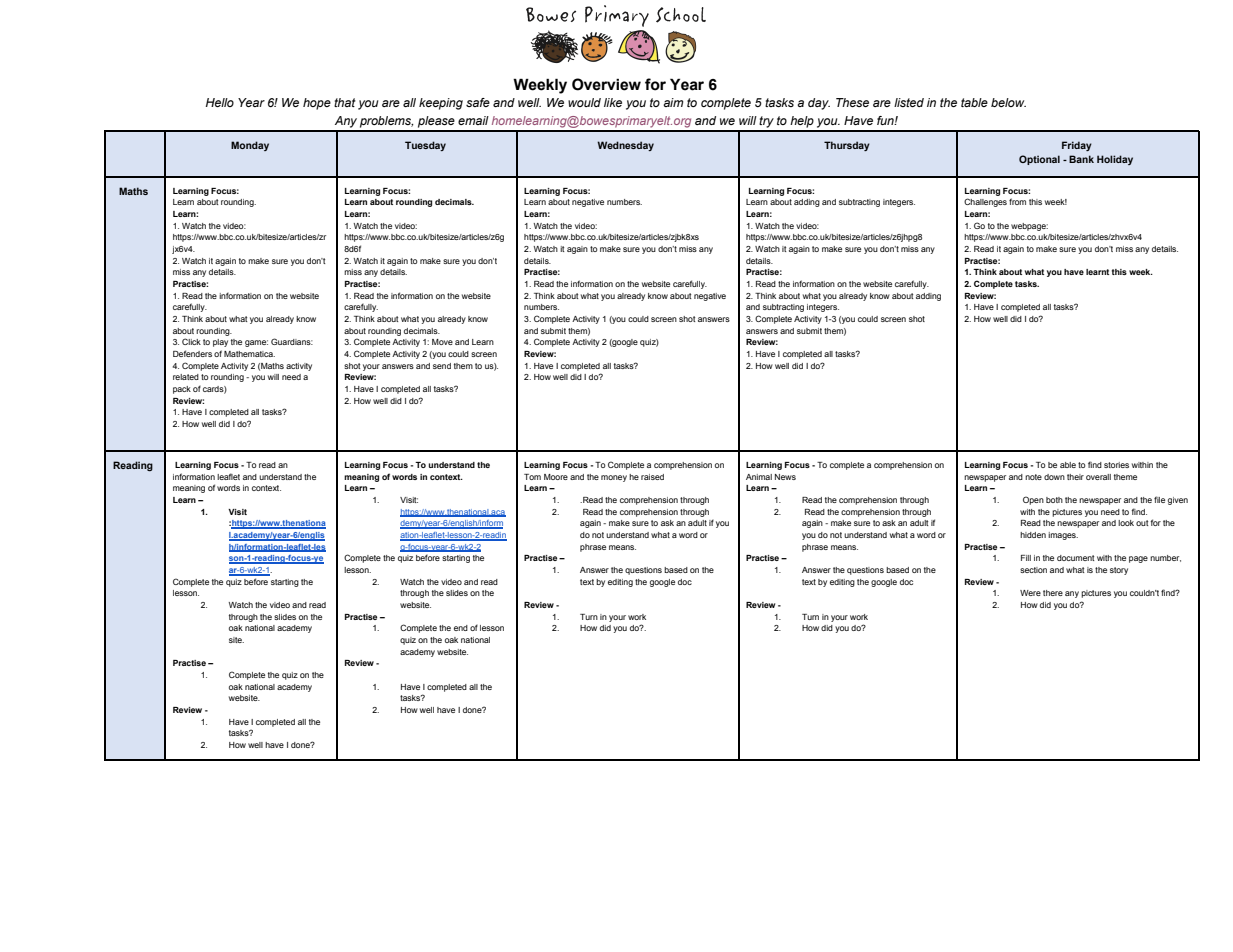 This screenshot has height=952, width=1233. I want to click on Move, so click(442, 342).
